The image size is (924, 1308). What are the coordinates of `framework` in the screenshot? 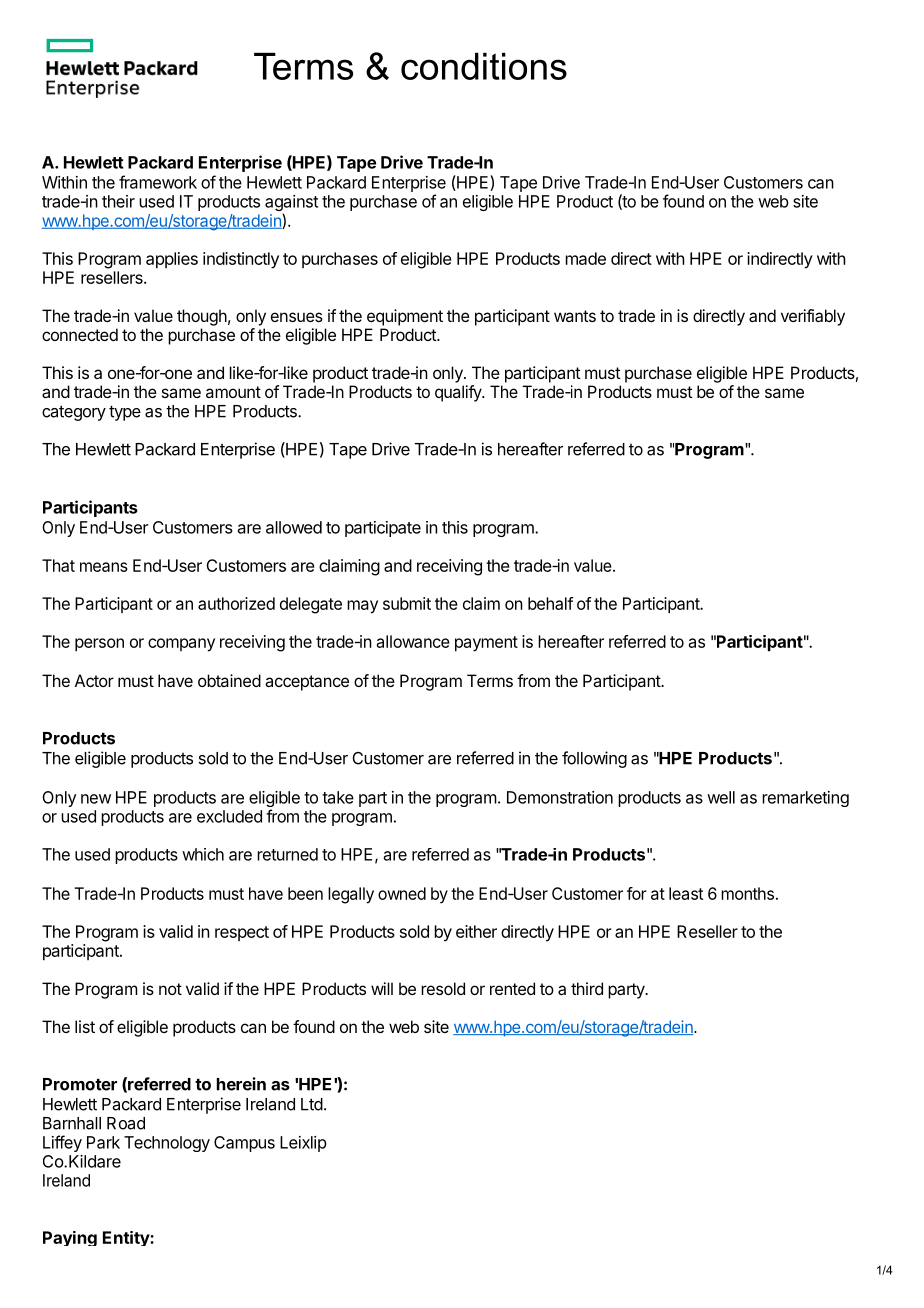 It's located at (158, 182).
